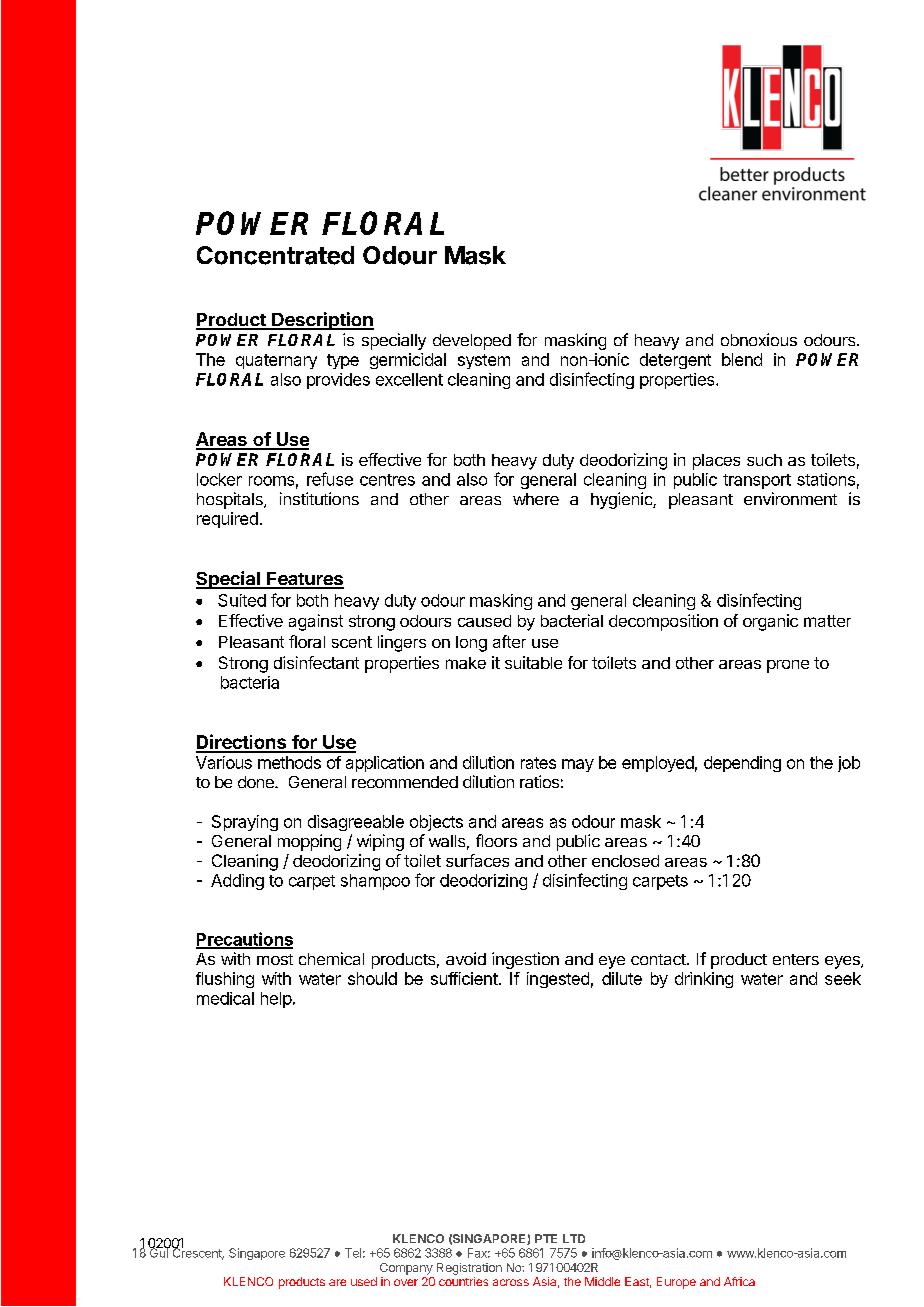  I want to click on obnoxious, so click(759, 339).
